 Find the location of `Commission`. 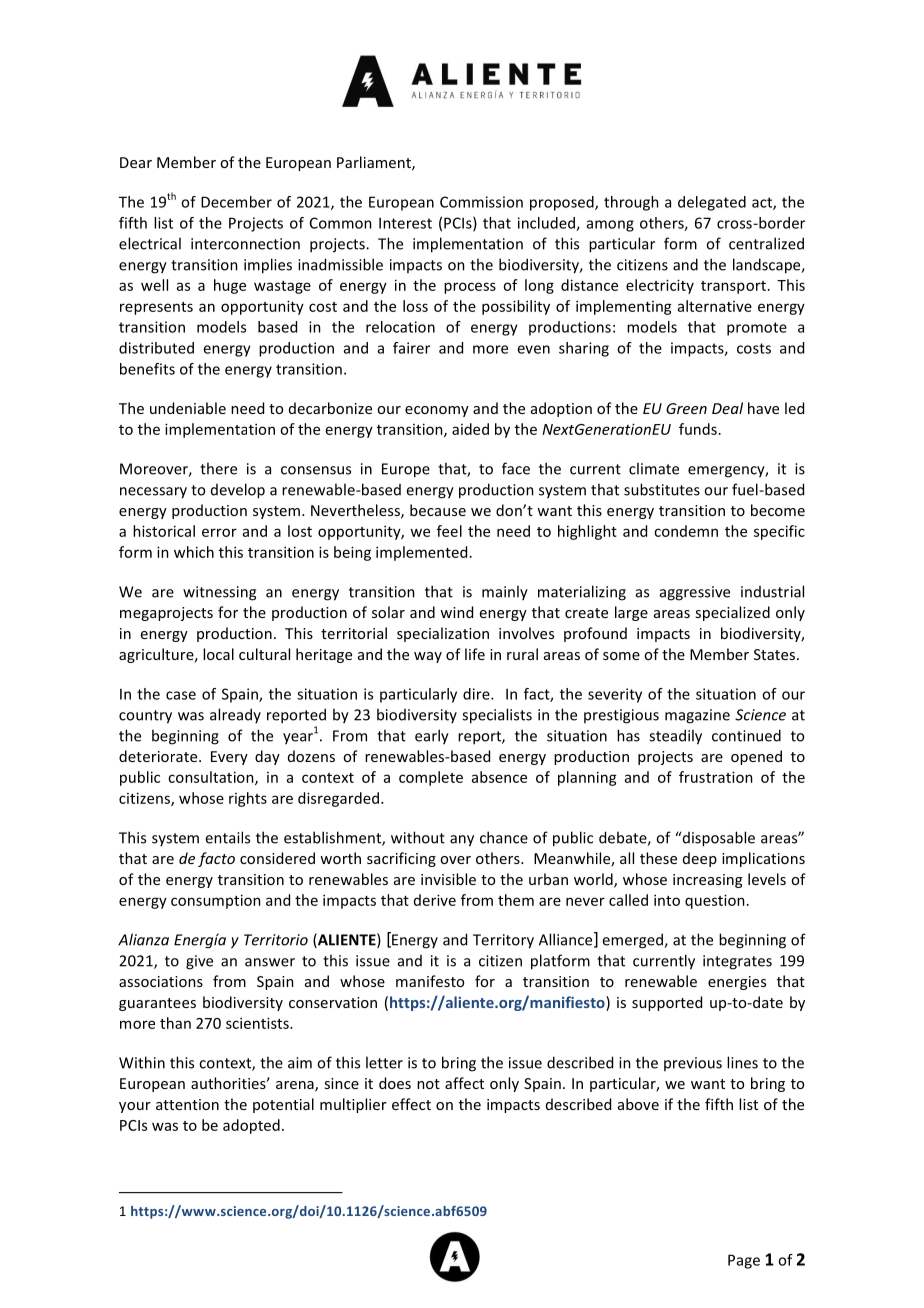

Commission is located at coordinates (481, 202).
